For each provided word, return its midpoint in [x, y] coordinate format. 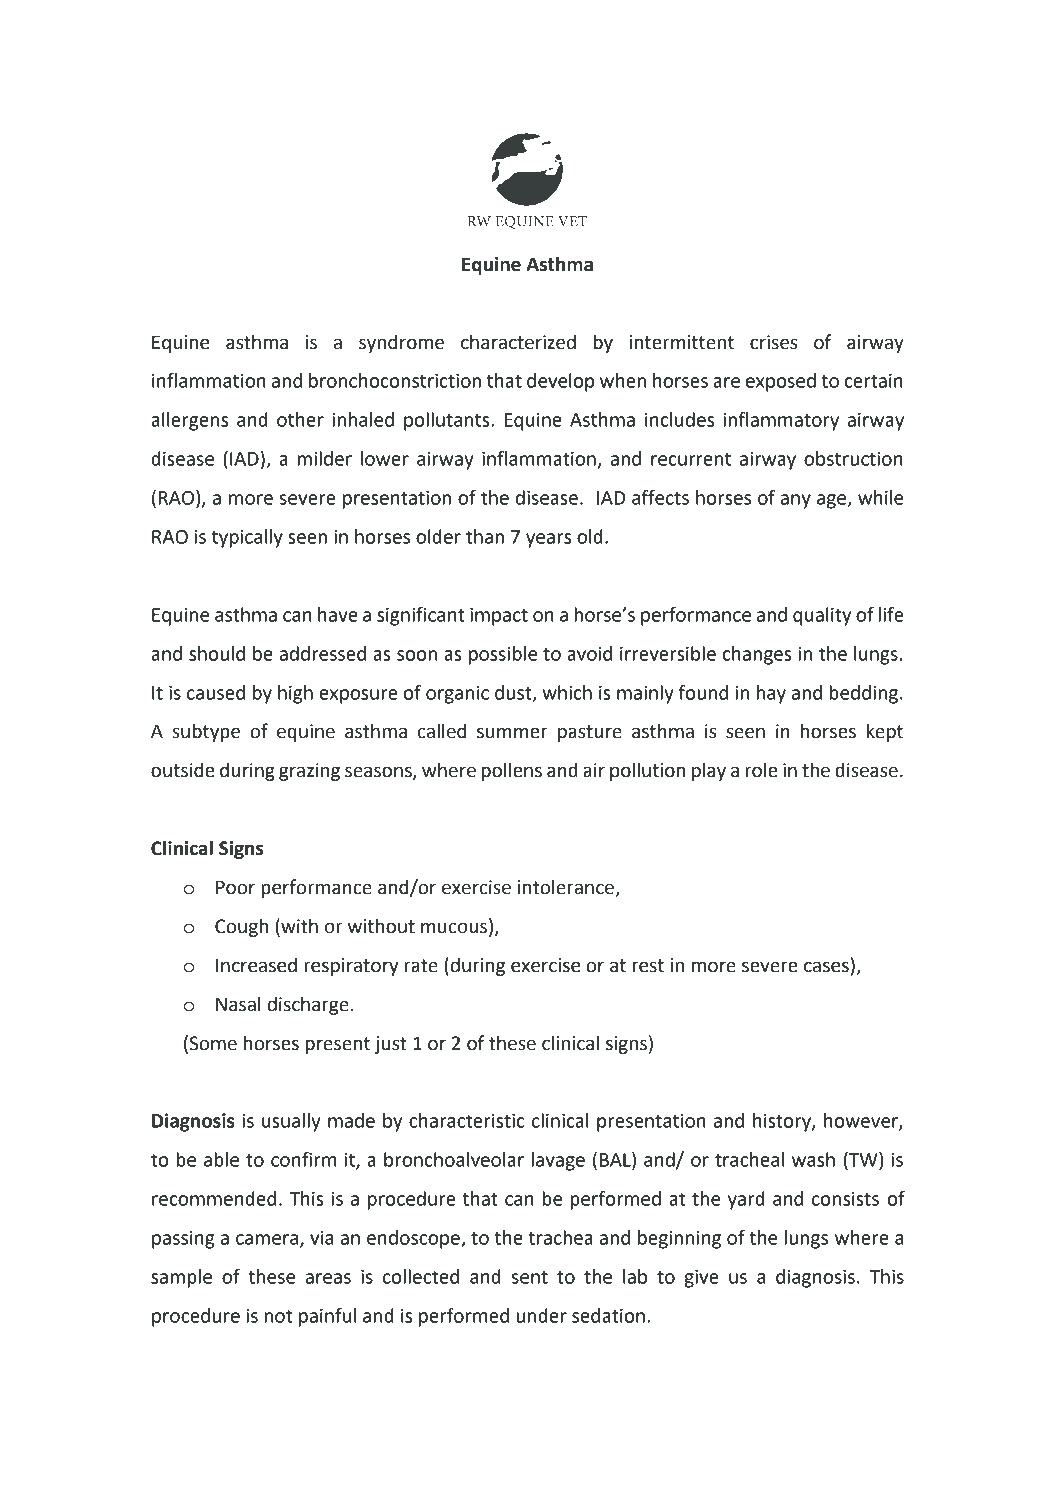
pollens [512, 771]
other [300, 419]
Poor [235, 887]
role [761, 770]
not [278, 1316]
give [701, 1279]
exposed [781, 382]
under [542, 1315]
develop [561, 382]
